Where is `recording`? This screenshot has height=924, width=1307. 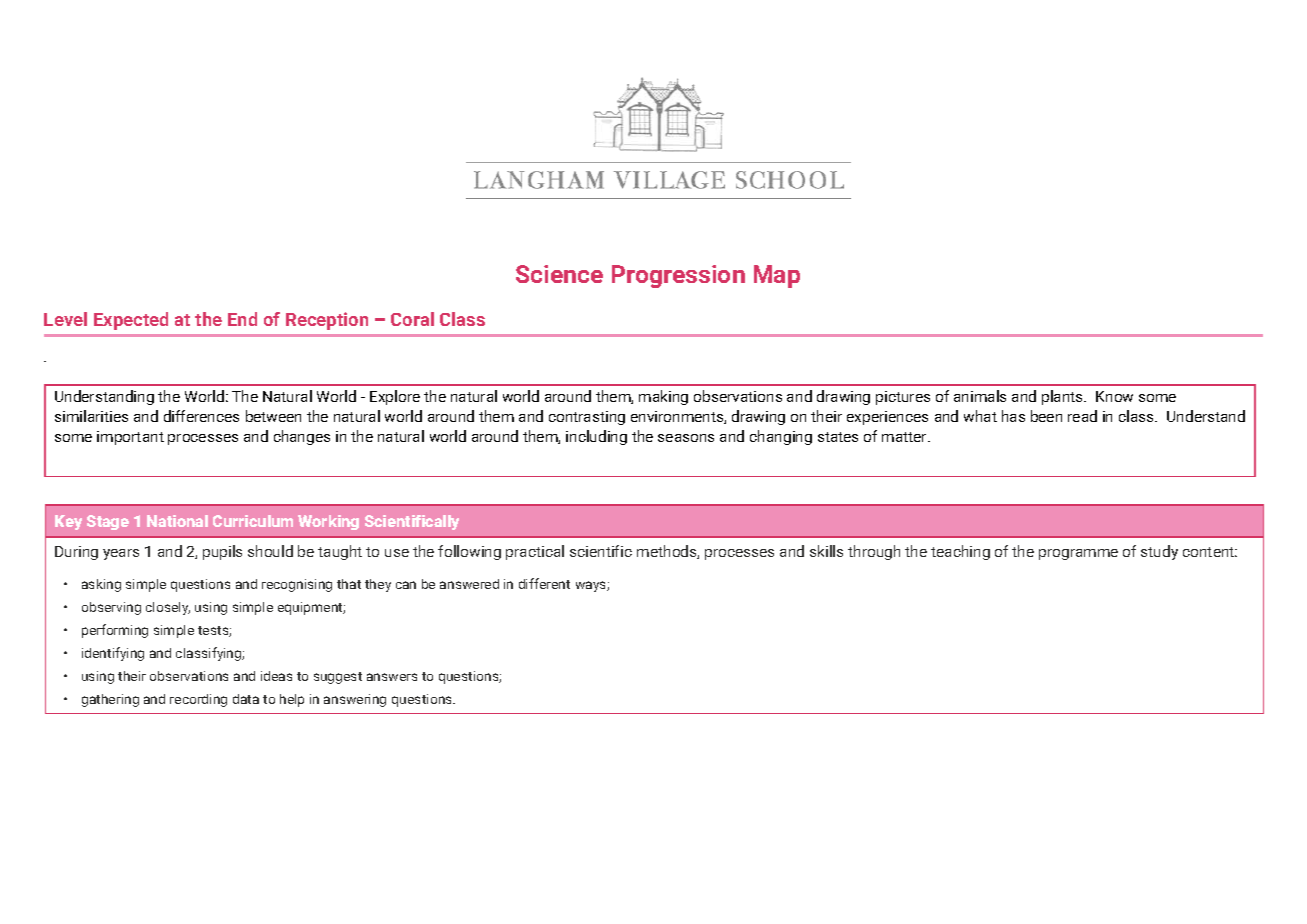
recording is located at coordinates (198, 700).
